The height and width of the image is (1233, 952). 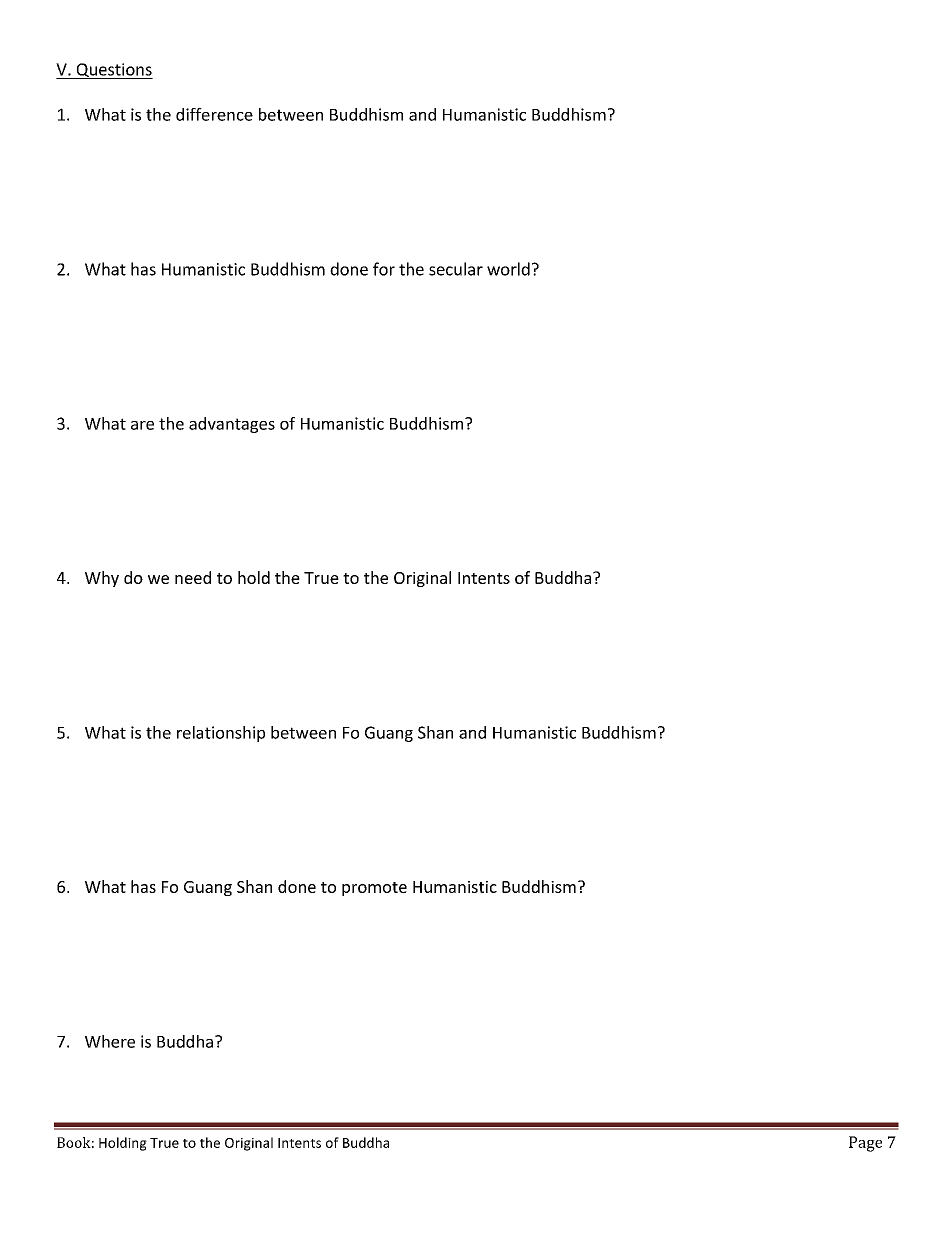 I want to click on Where, so click(x=110, y=1041).
